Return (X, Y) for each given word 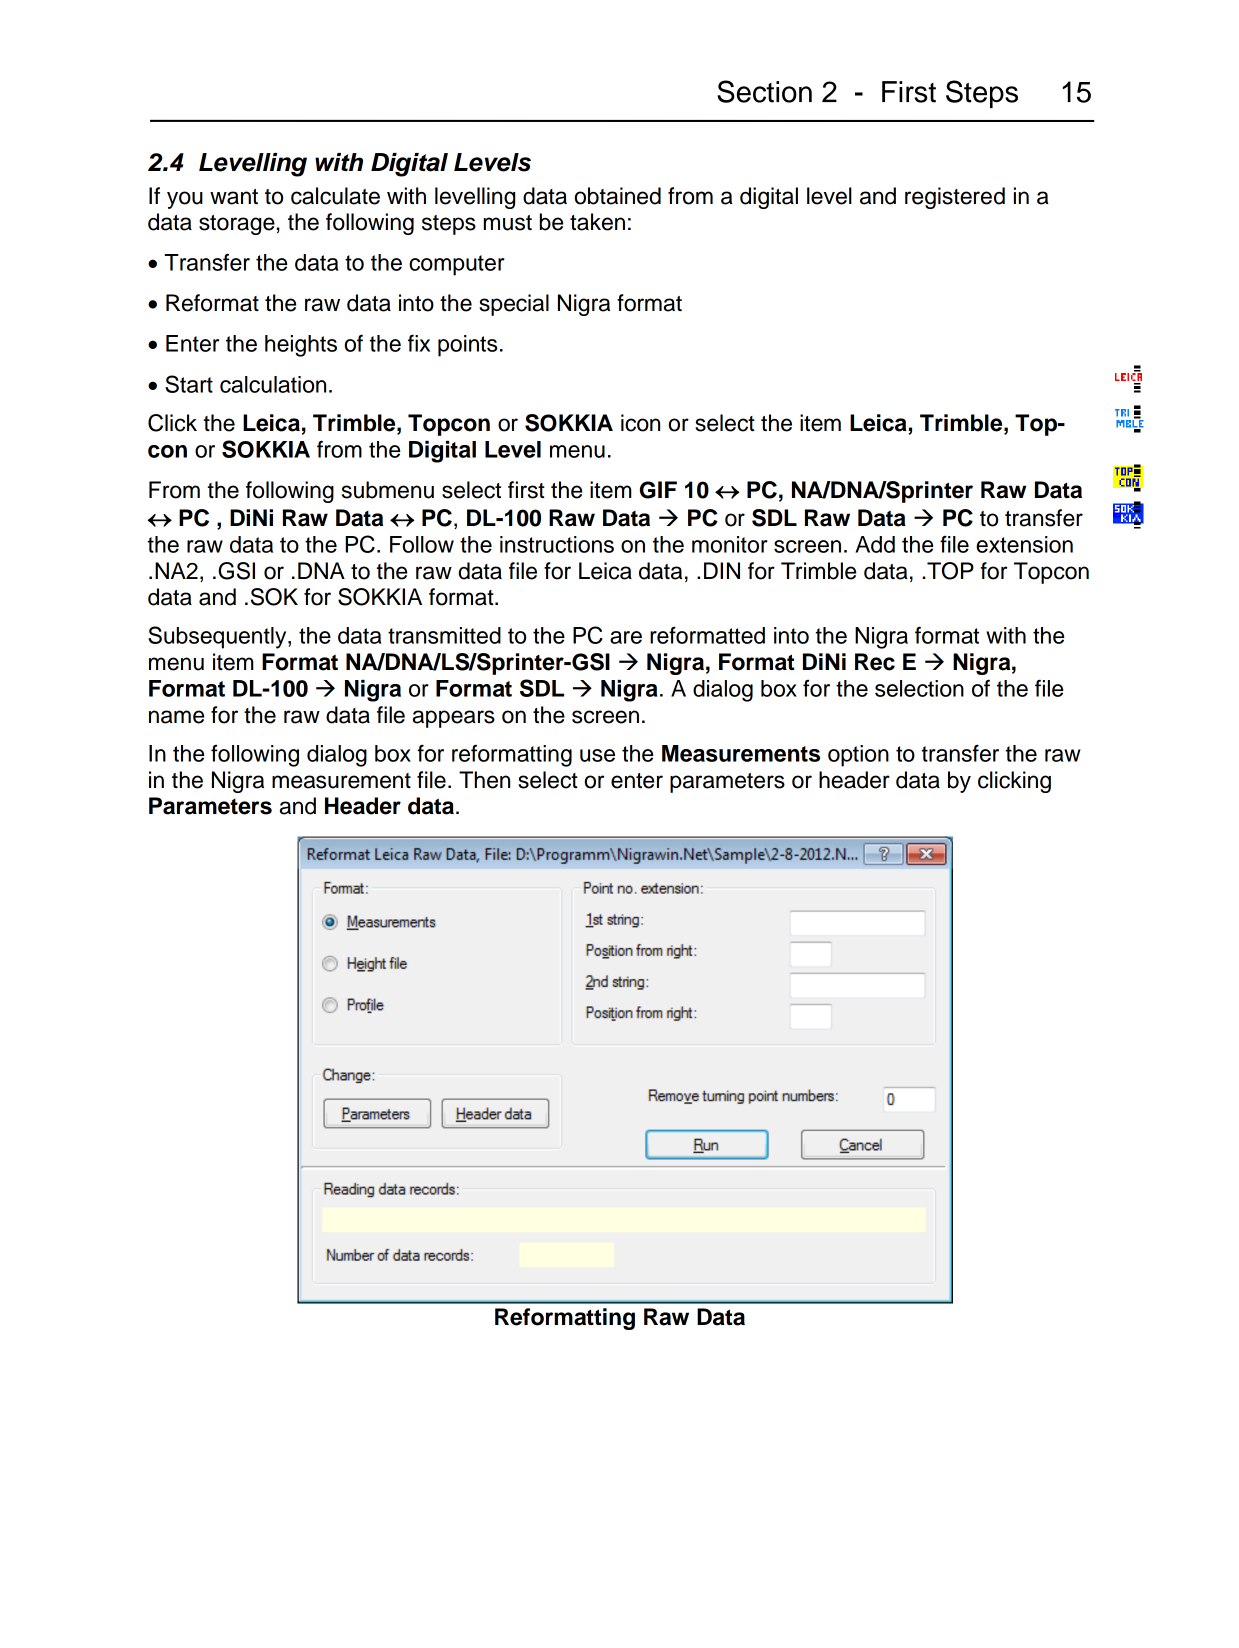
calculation (273, 384)
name (176, 717)
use (597, 755)
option (858, 756)
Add (875, 544)
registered (955, 198)
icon (640, 423)
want (234, 197)
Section (764, 91)
